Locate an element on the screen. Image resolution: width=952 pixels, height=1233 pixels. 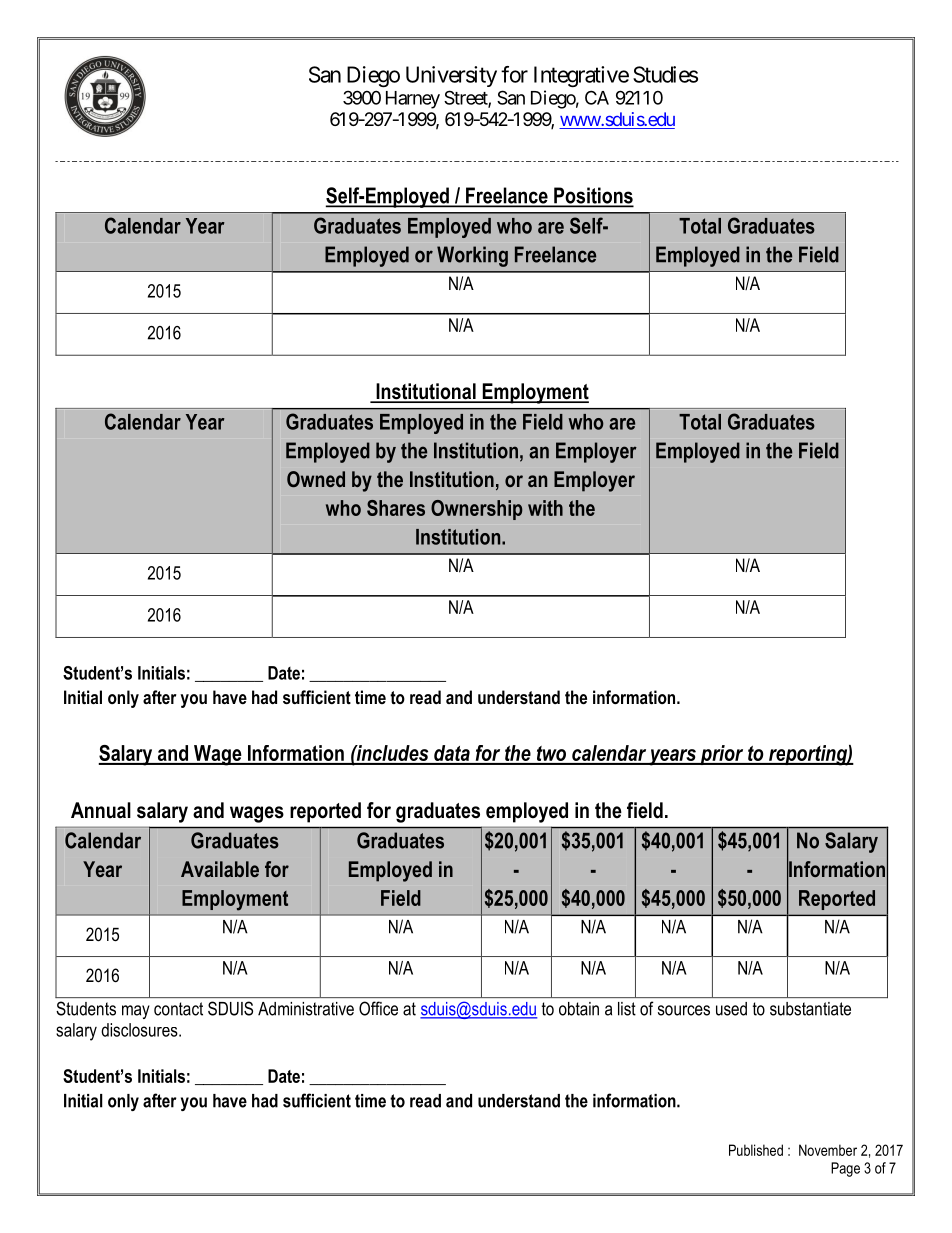
contact is located at coordinates (178, 1009).
